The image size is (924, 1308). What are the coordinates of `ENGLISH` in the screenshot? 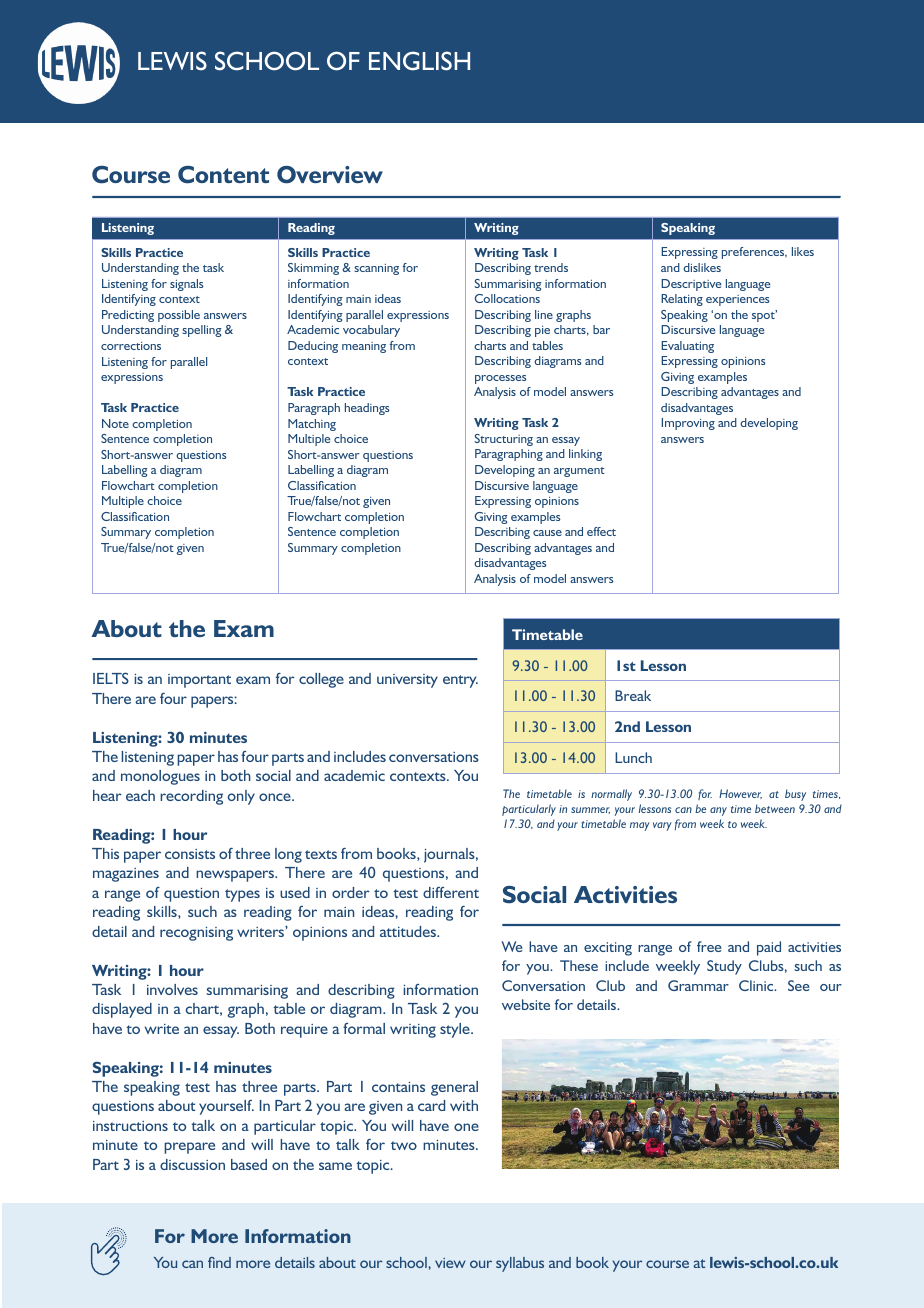 It's located at (419, 61).
